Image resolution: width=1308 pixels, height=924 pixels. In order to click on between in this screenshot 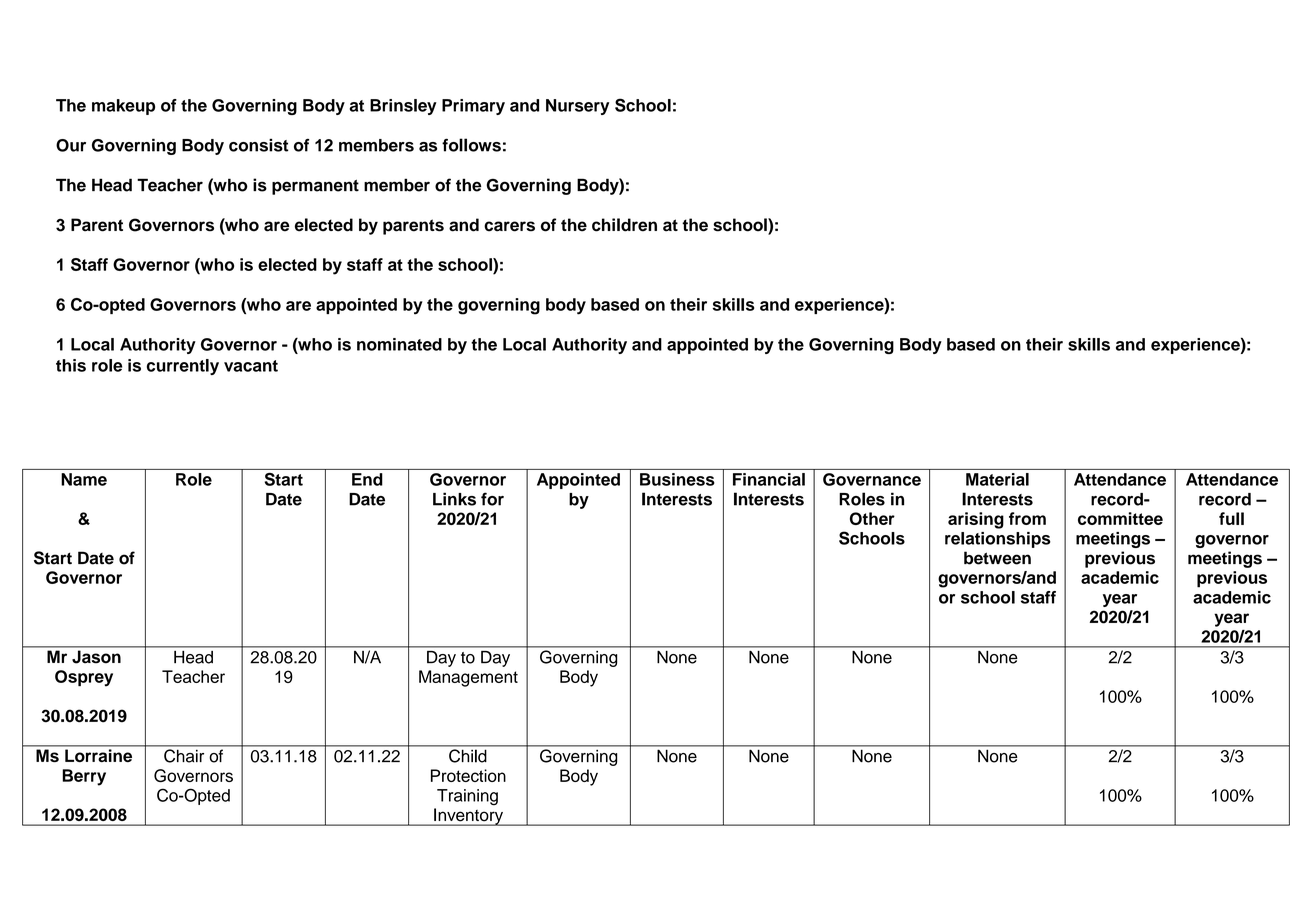, I will do `click(997, 558)`.
